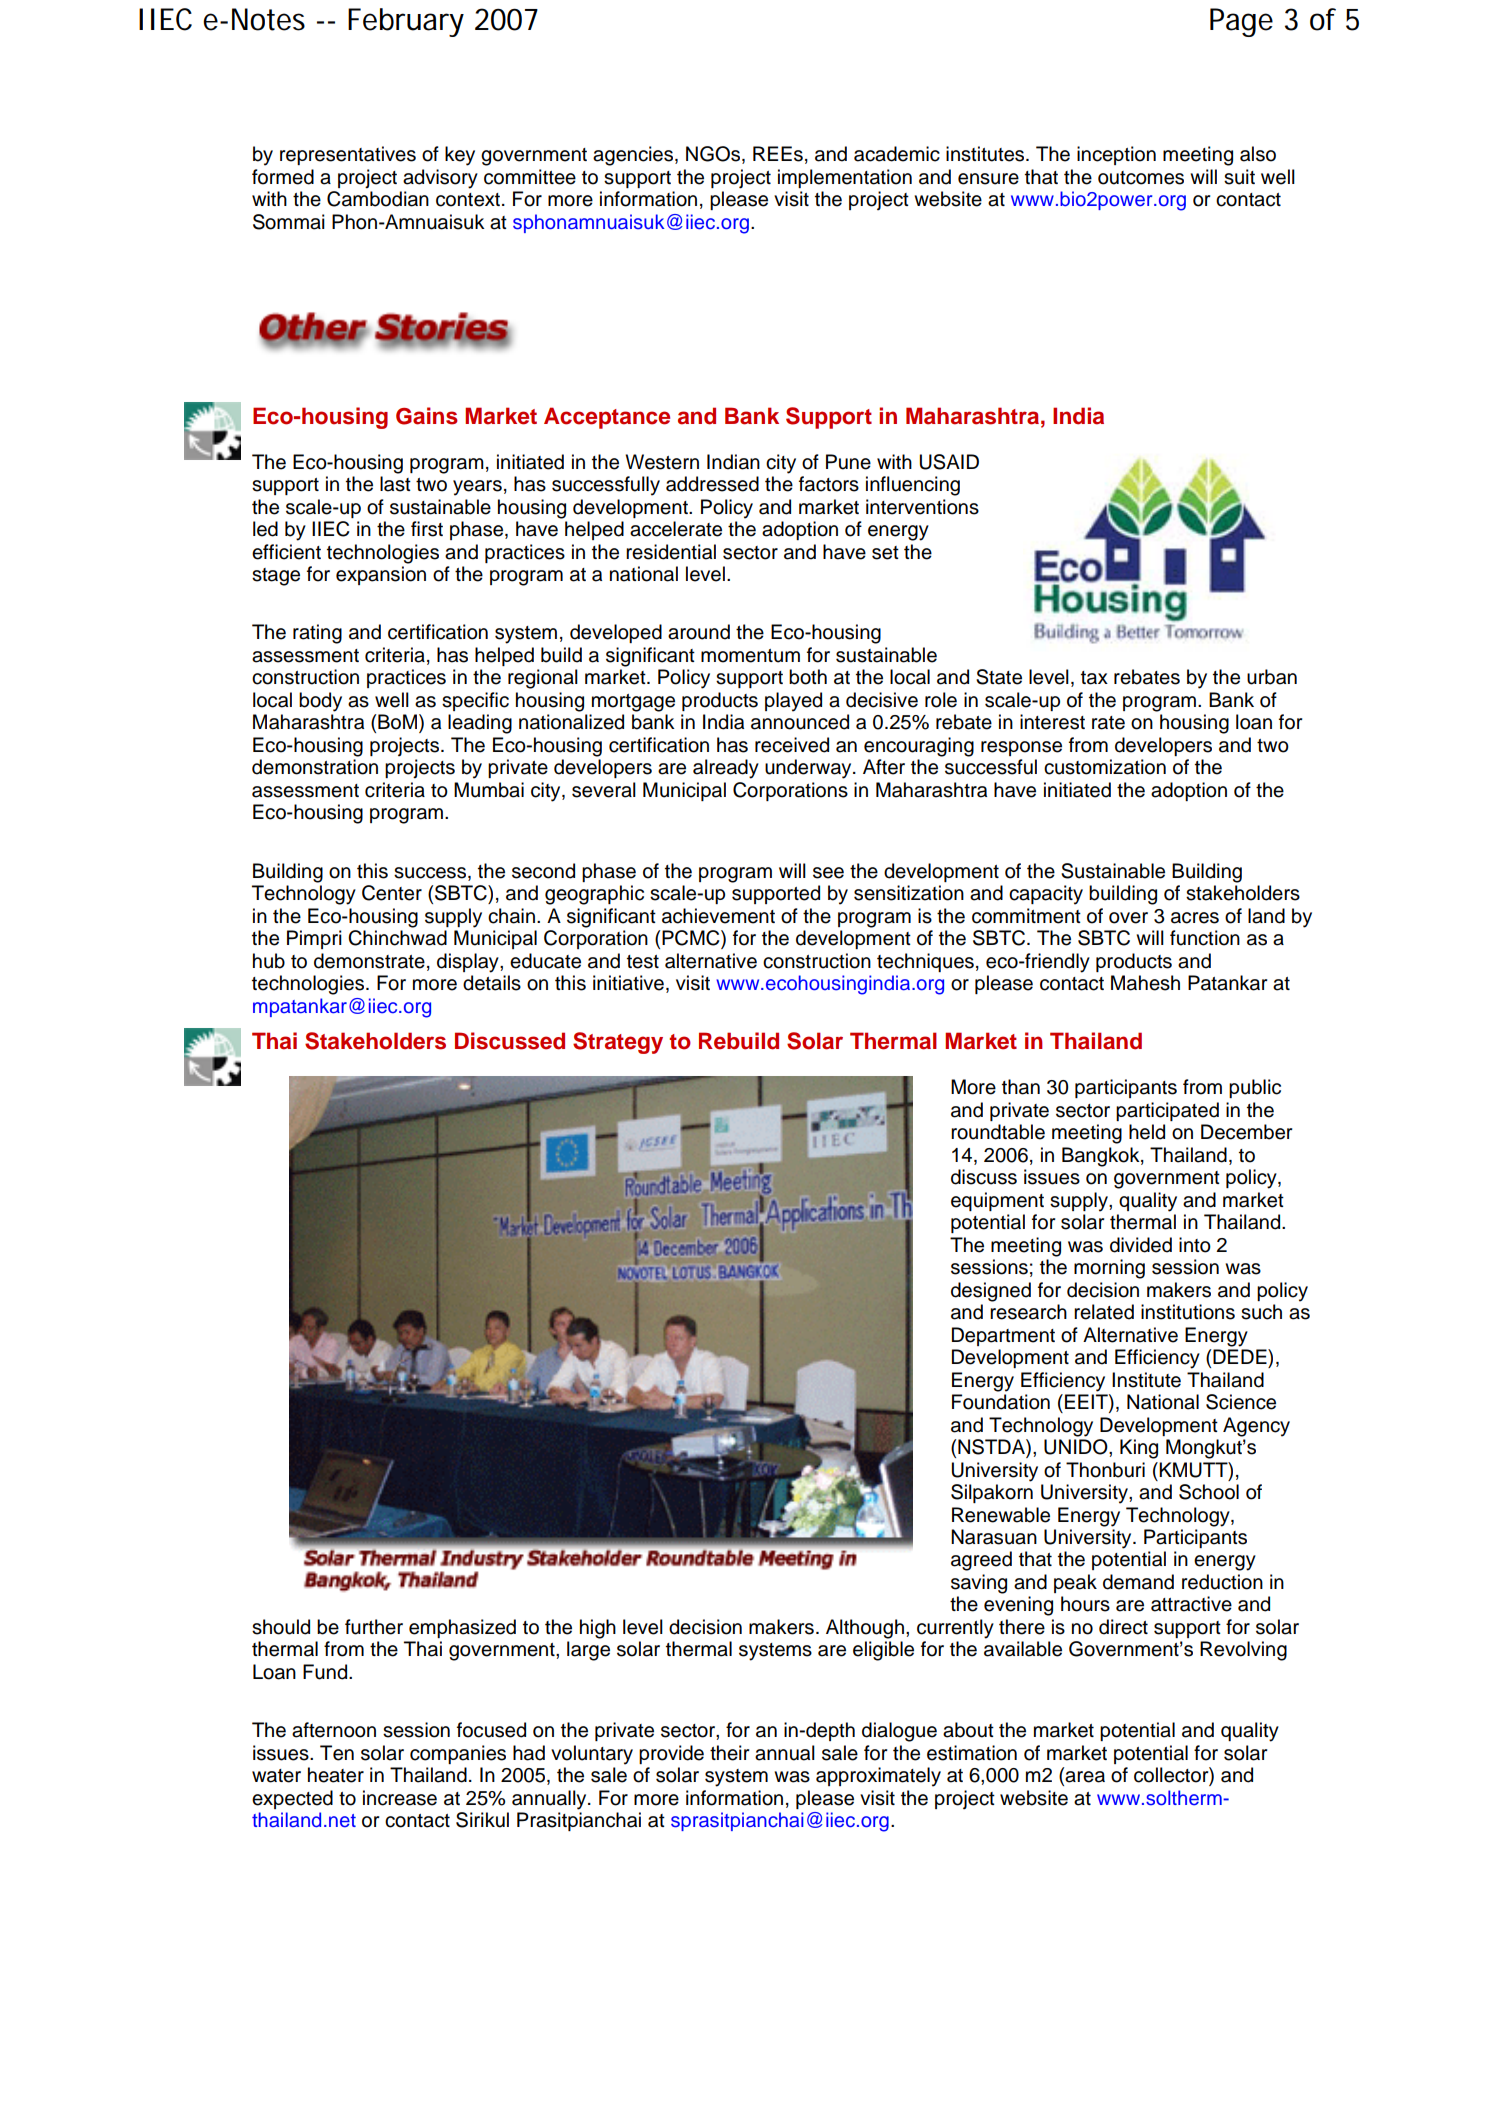 This image has height=2119, width=1498. I want to click on implementation, so click(845, 178).
